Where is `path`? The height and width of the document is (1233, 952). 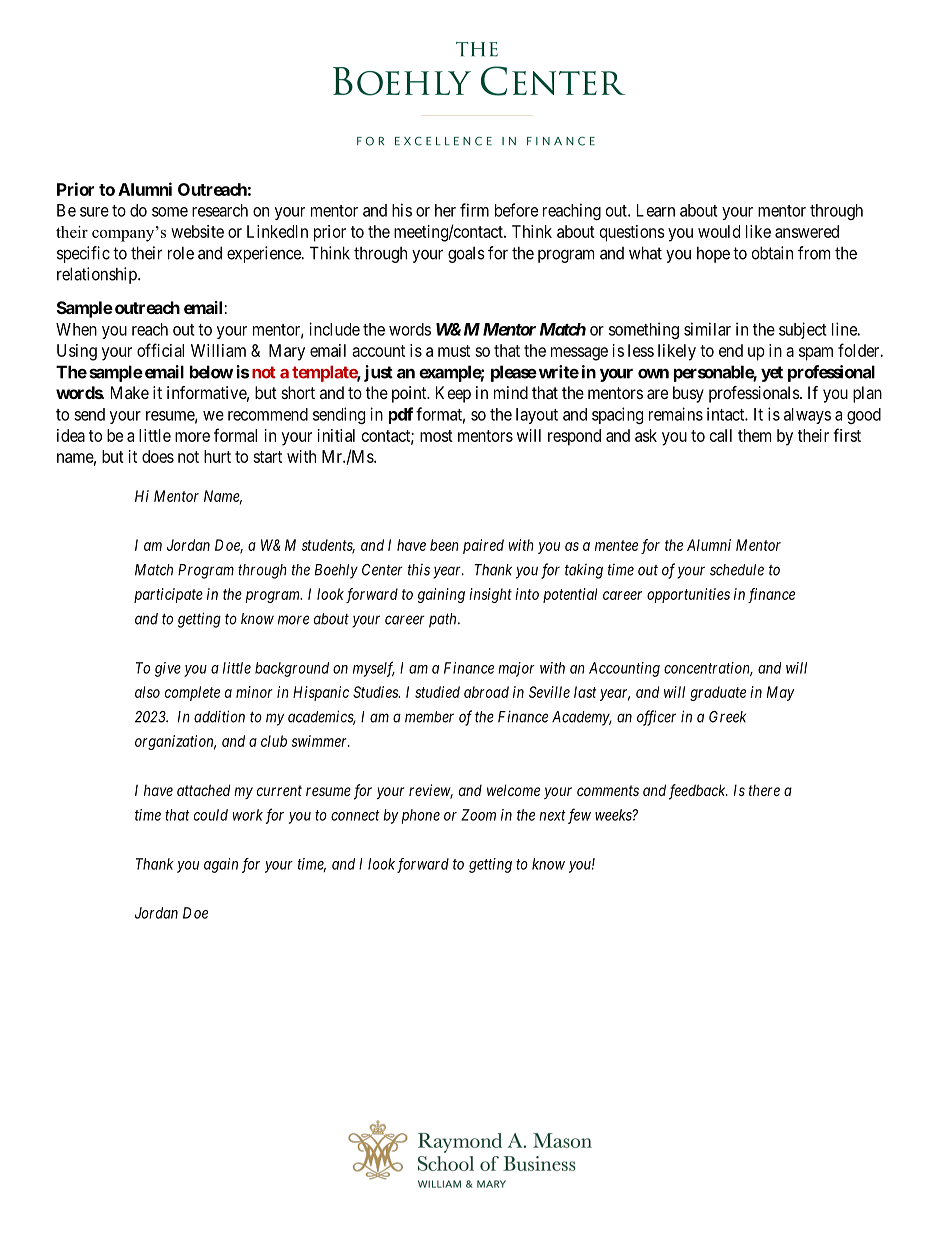 path is located at coordinates (444, 620).
